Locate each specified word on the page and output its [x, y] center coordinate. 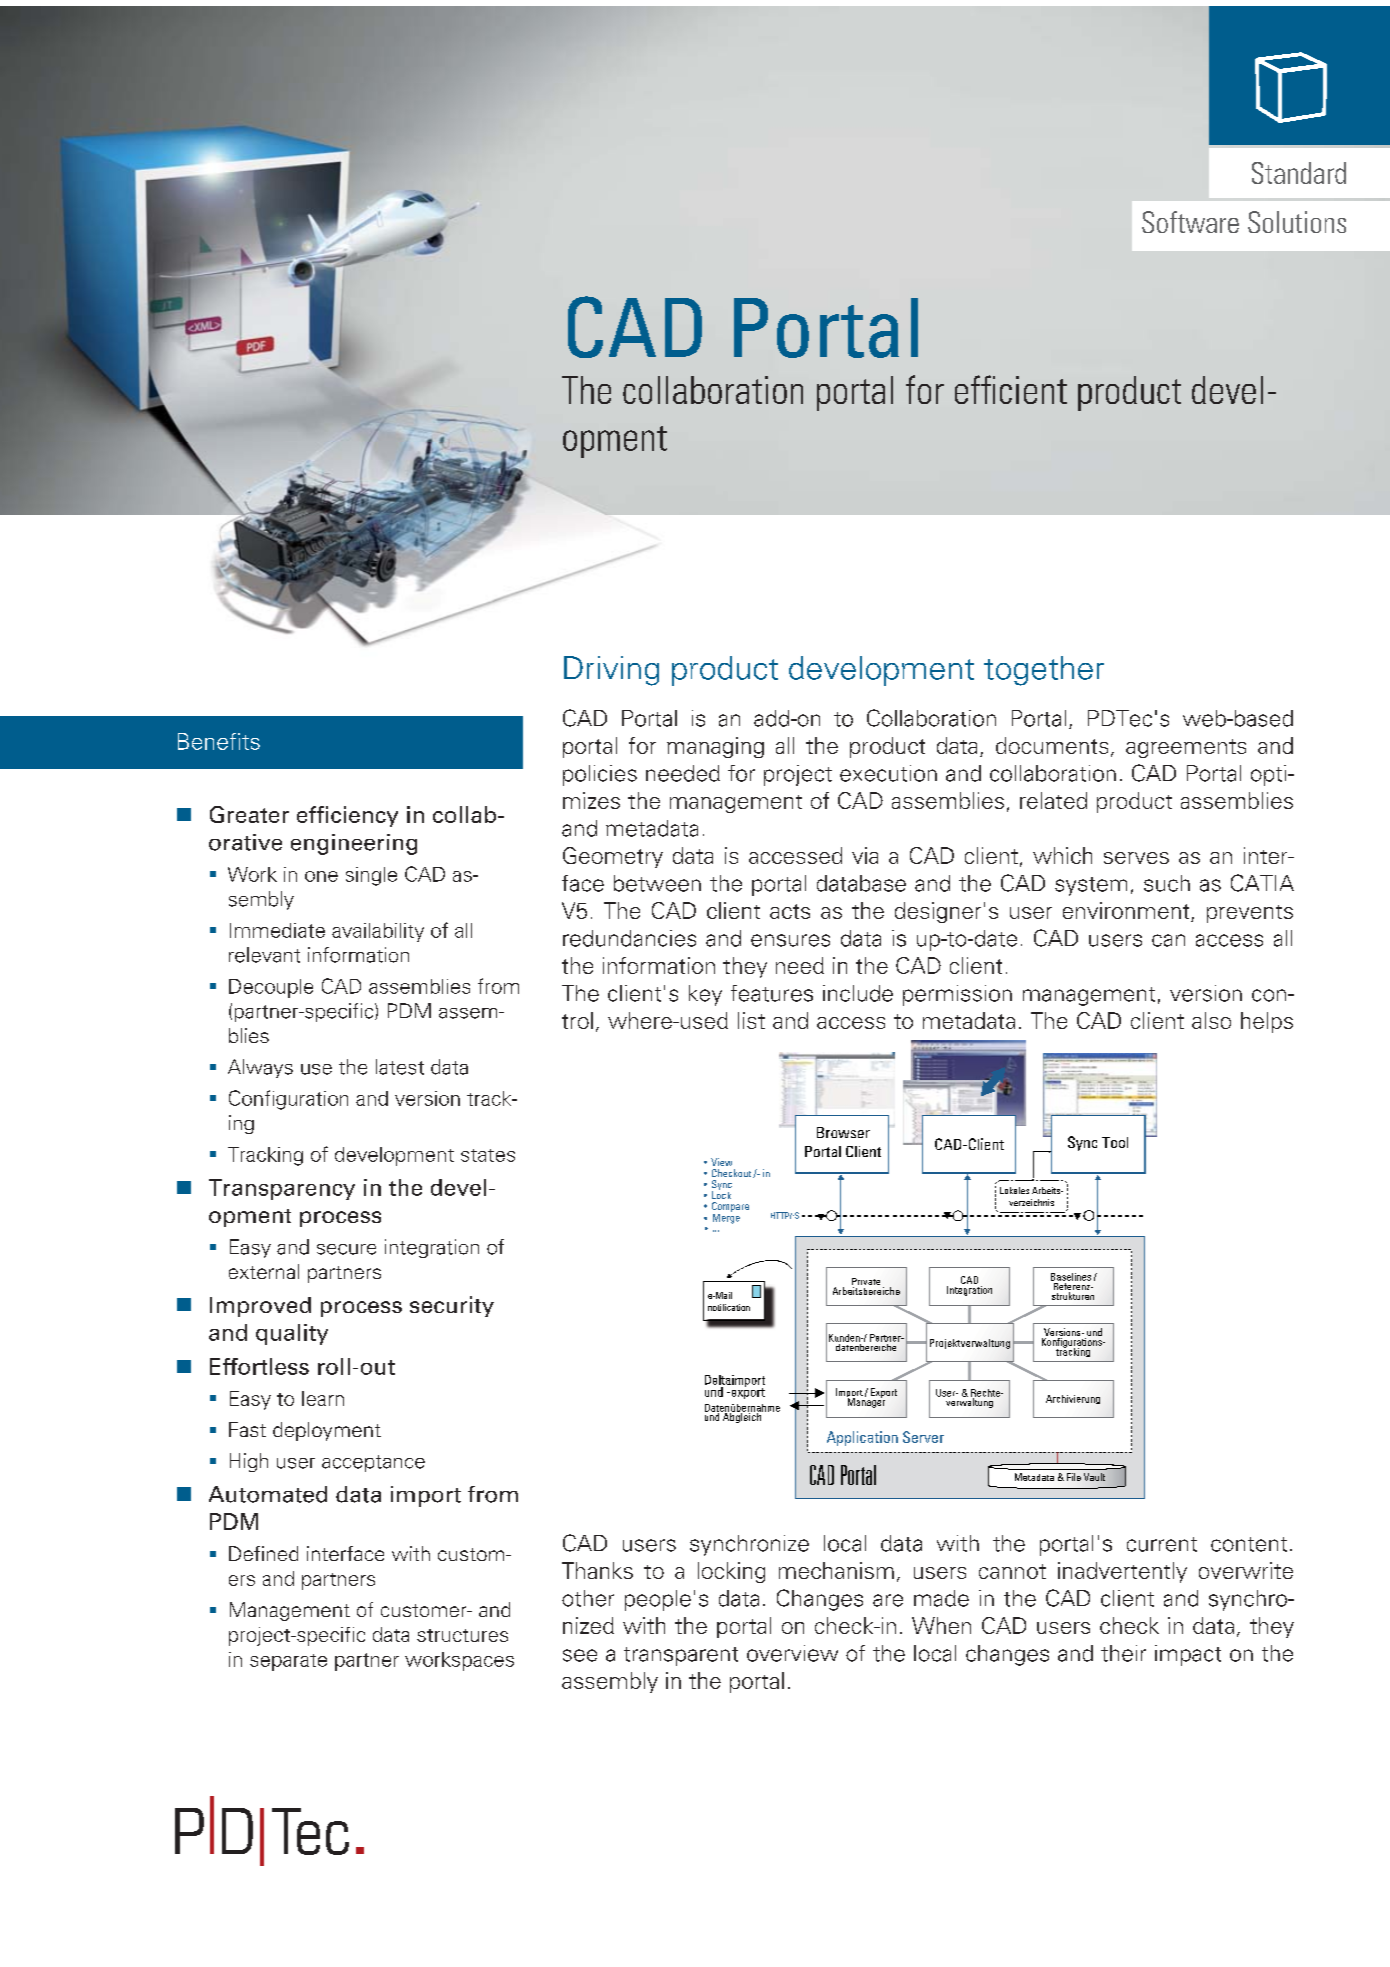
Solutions [1297, 222]
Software [1190, 222]
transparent [681, 1656]
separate [288, 1662]
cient [1033, 390]
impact [1188, 1655]
